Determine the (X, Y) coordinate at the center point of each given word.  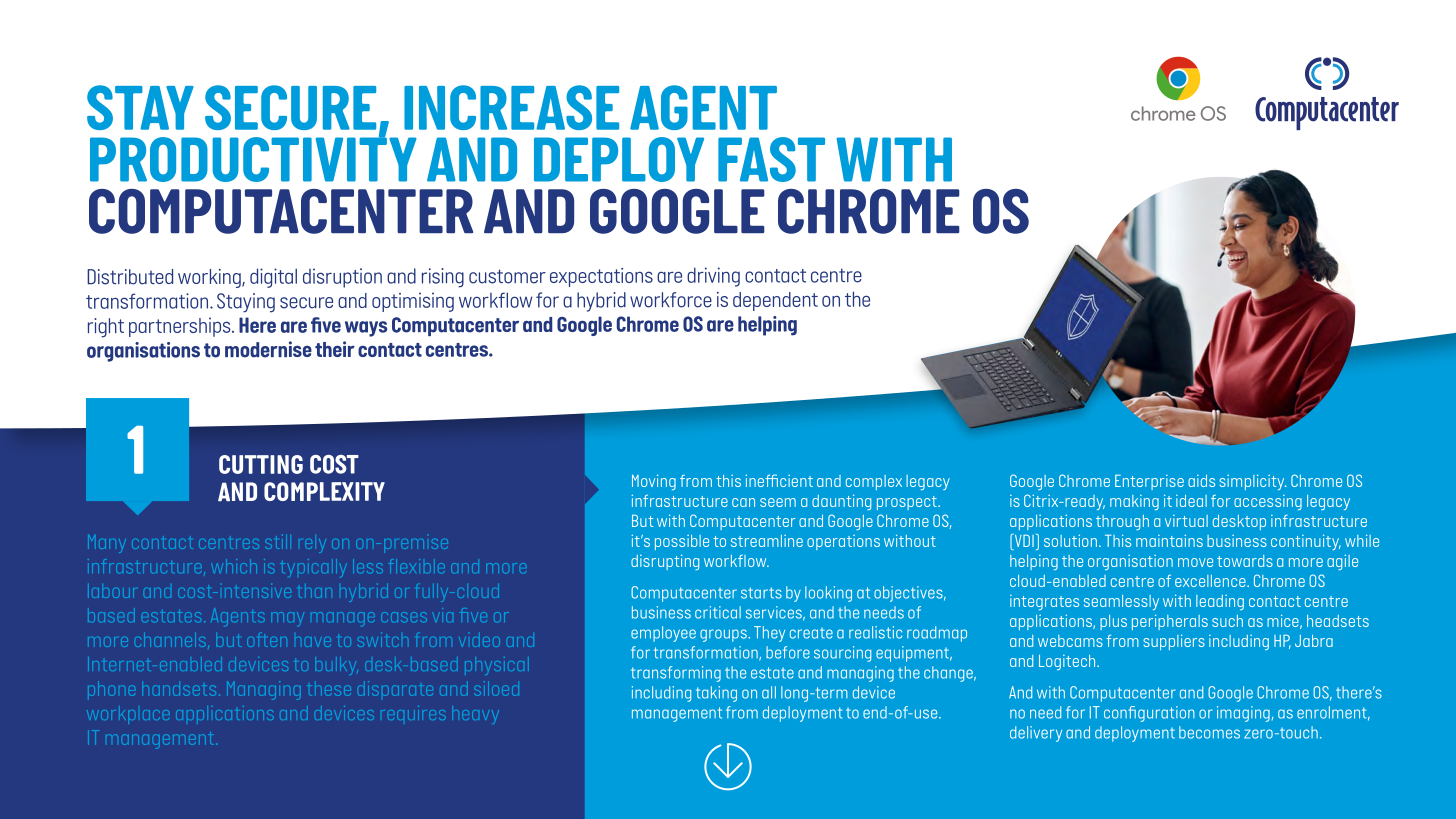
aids (1201, 481)
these (329, 690)
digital (273, 278)
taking (716, 694)
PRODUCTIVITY (253, 158)
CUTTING (261, 464)
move (1195, 562)
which (234, 566)
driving (713, 277)
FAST (771, 159)
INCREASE (511, 107)
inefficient (779, 480)
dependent (775, 301)
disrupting (665, 562)
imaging (1243, 714)
